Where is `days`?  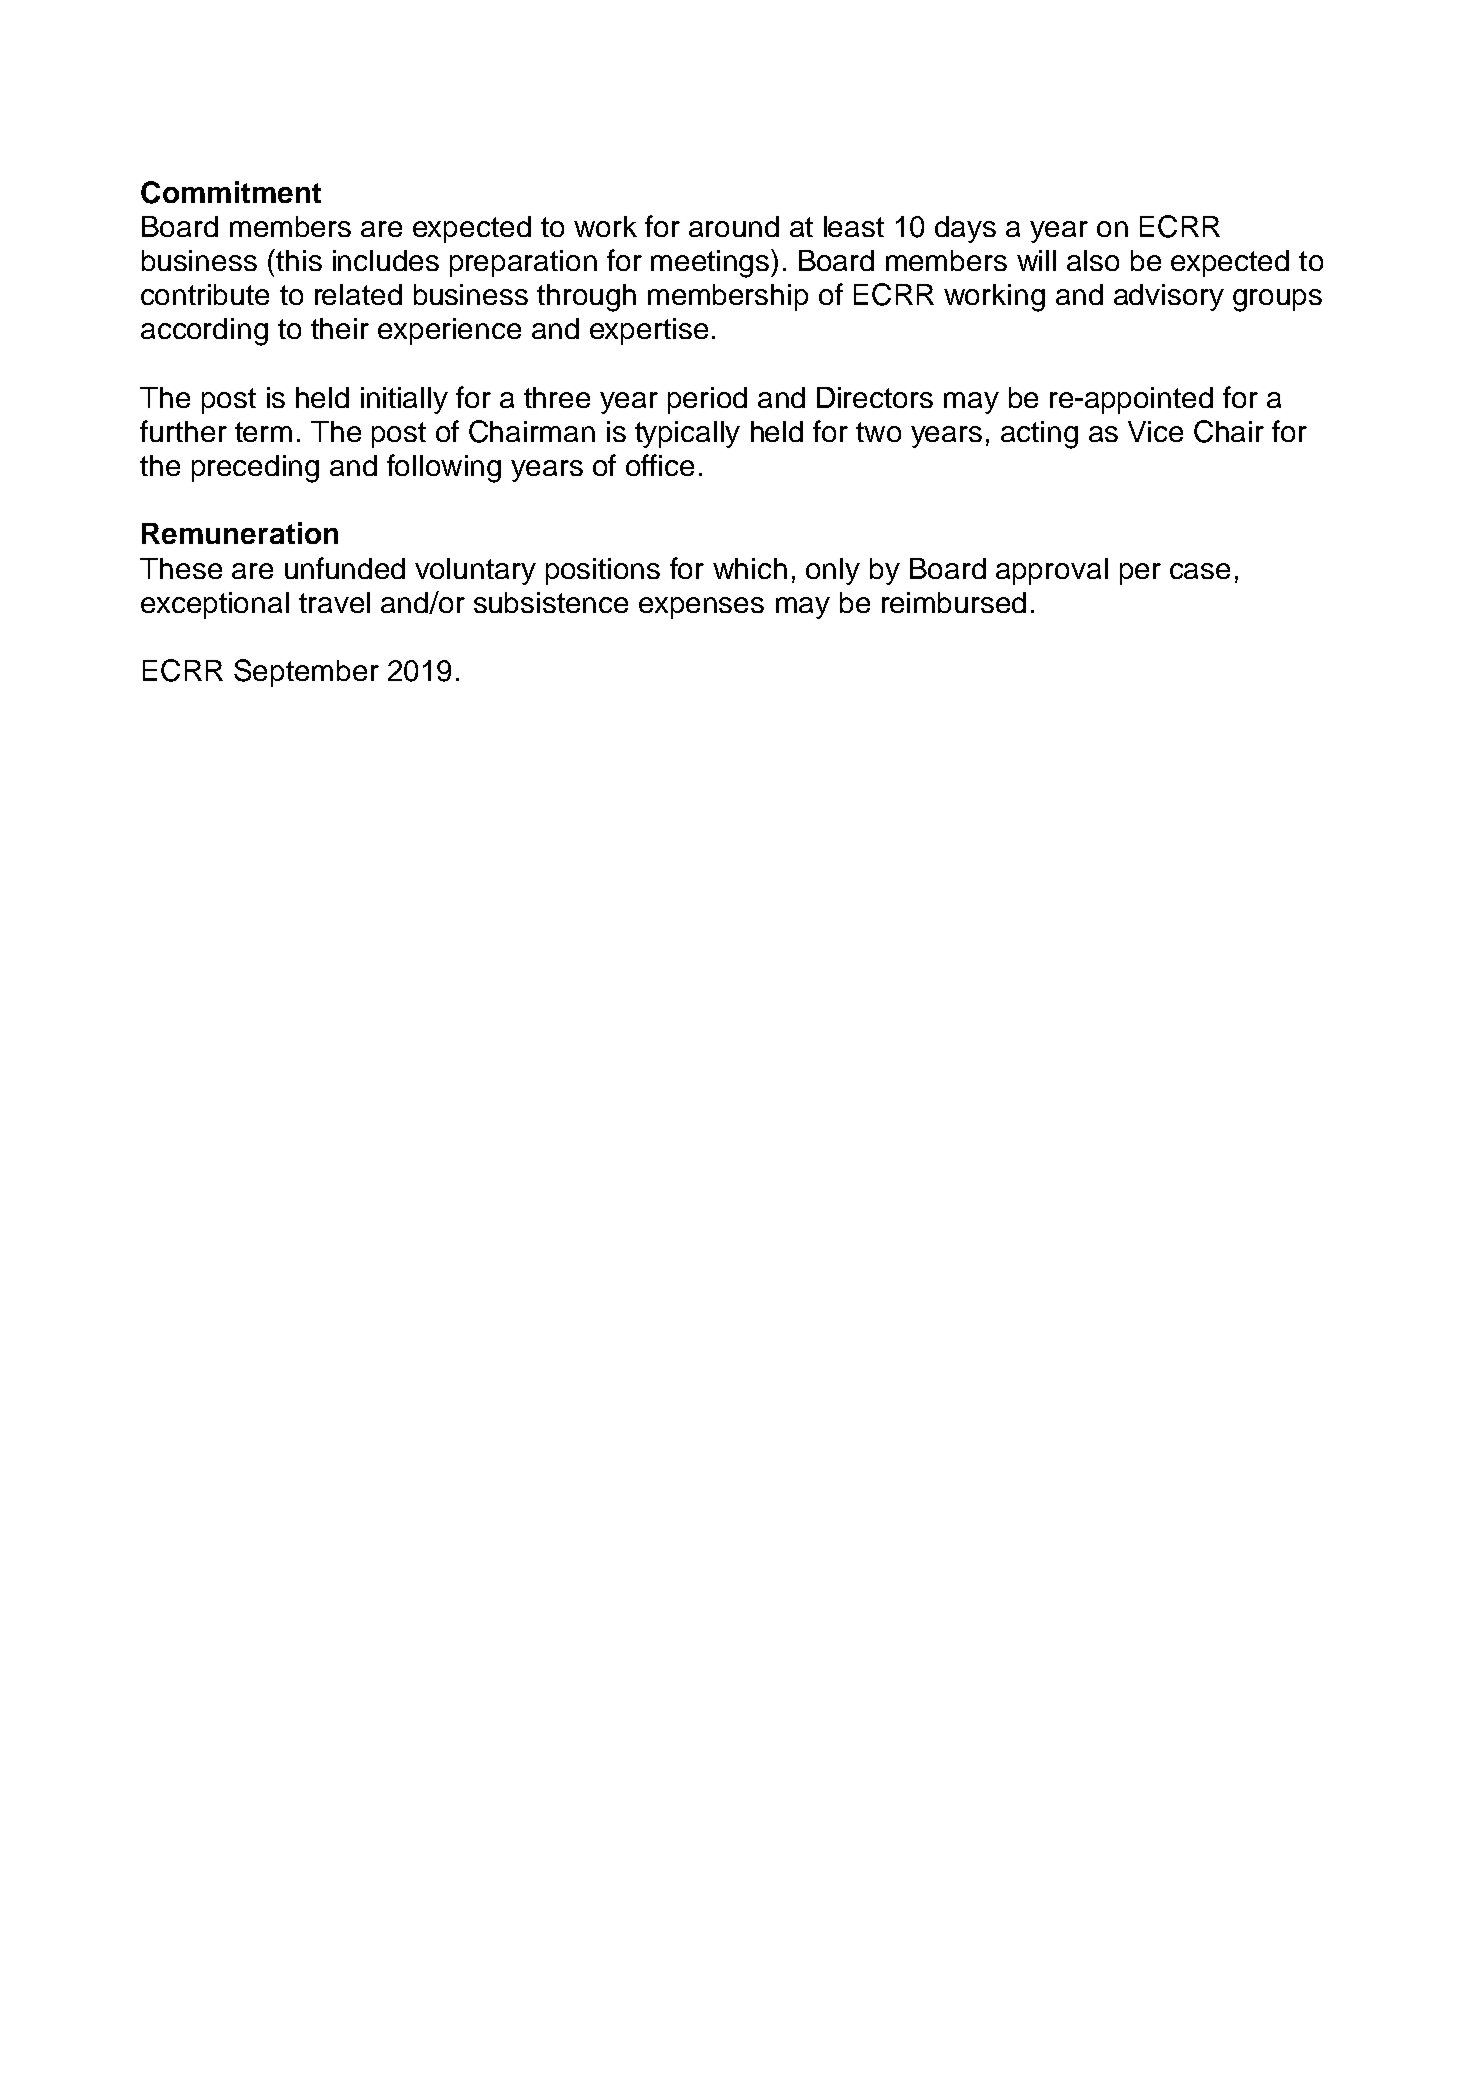 days is located at coordinates (965, 229).
